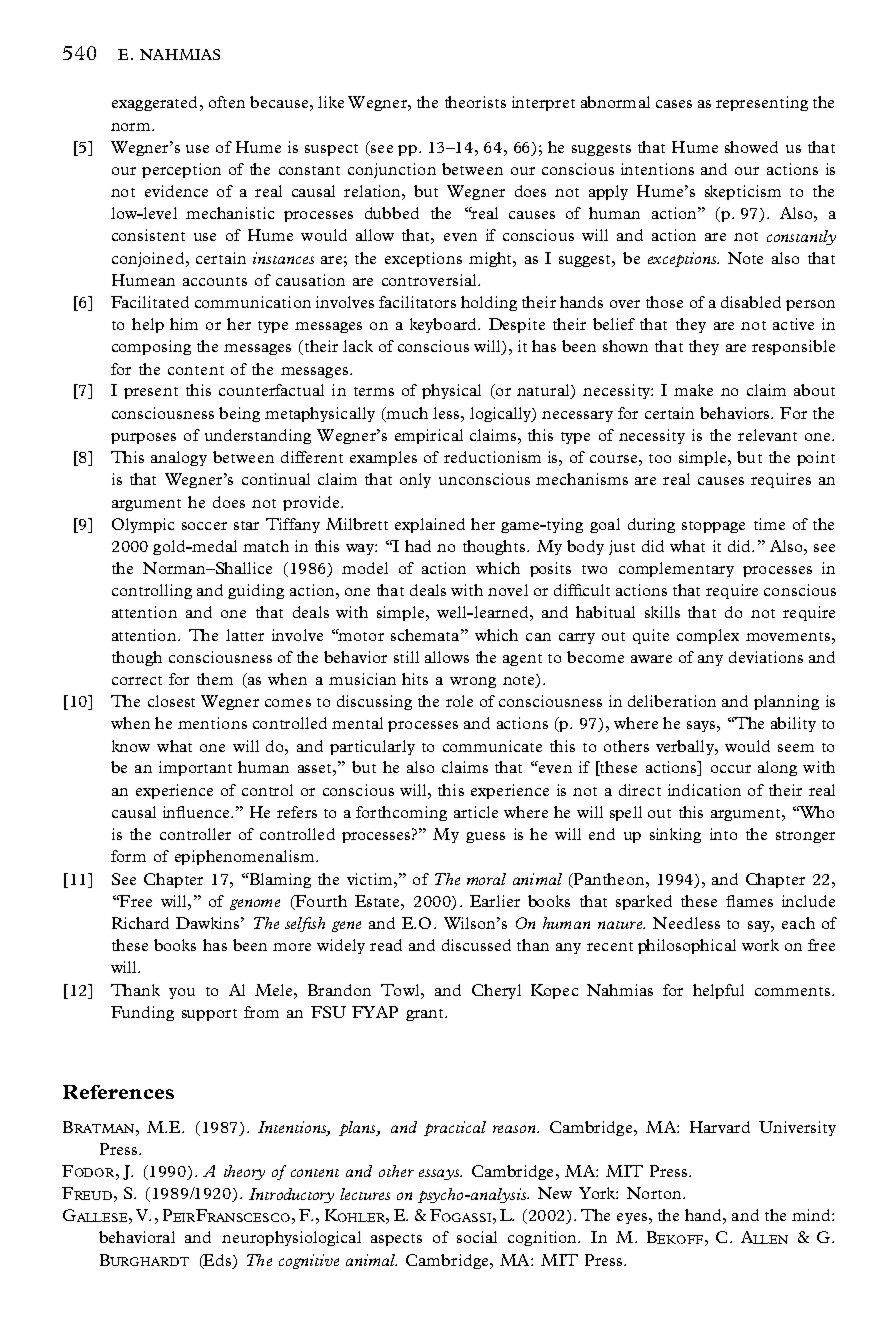 The width and height of the screenshot is (896, 1340). Describe the element at coordinates (477, 1237) in the screenshot. I see `social` at that location.
